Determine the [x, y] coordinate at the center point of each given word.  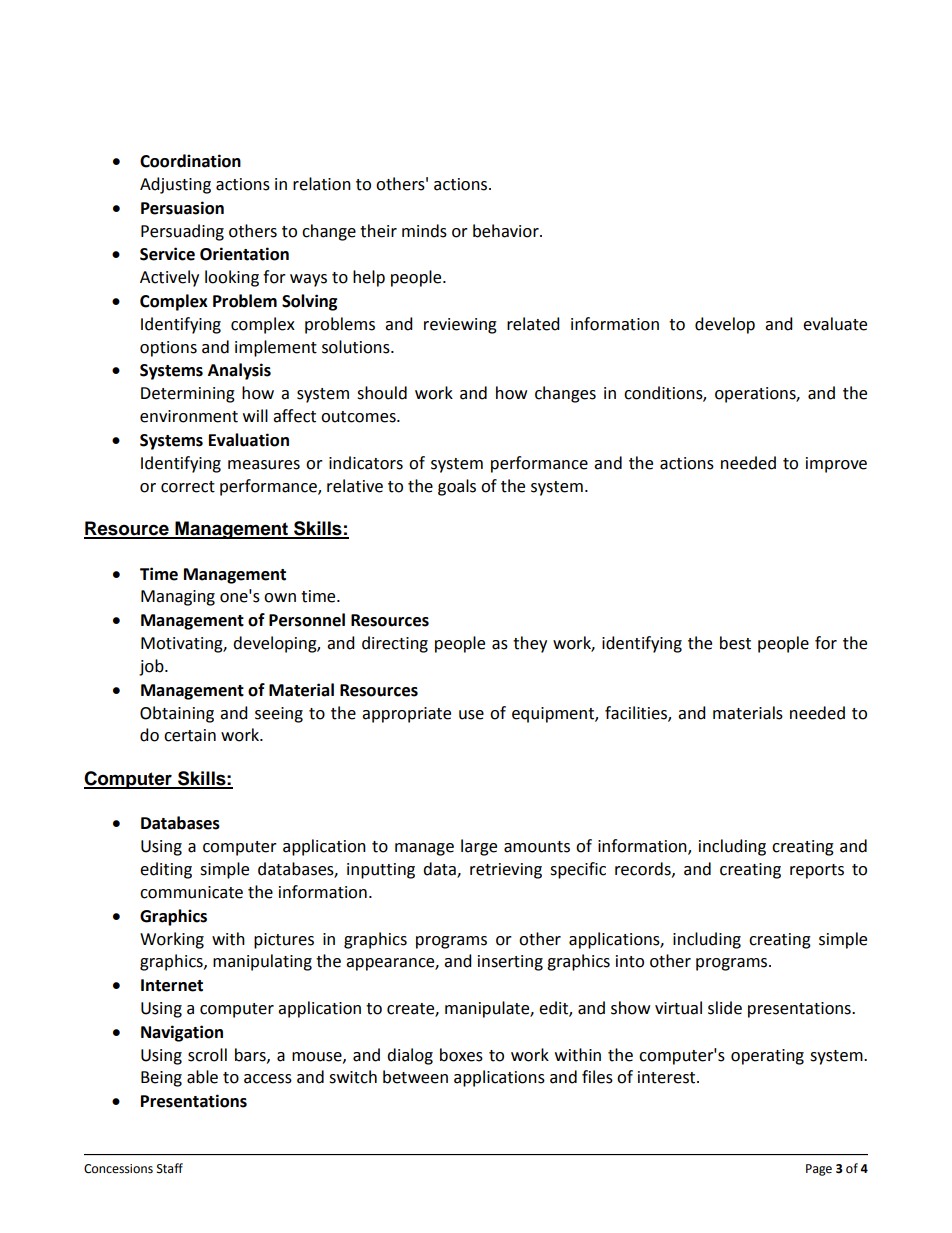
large [479, 847]
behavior [507, 231]
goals [457, 487]
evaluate [835, 324]
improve [836, 465]
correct [188, 487]
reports [817, 871]
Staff [170, 1168]
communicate [191, 892]
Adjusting [175, 185]
